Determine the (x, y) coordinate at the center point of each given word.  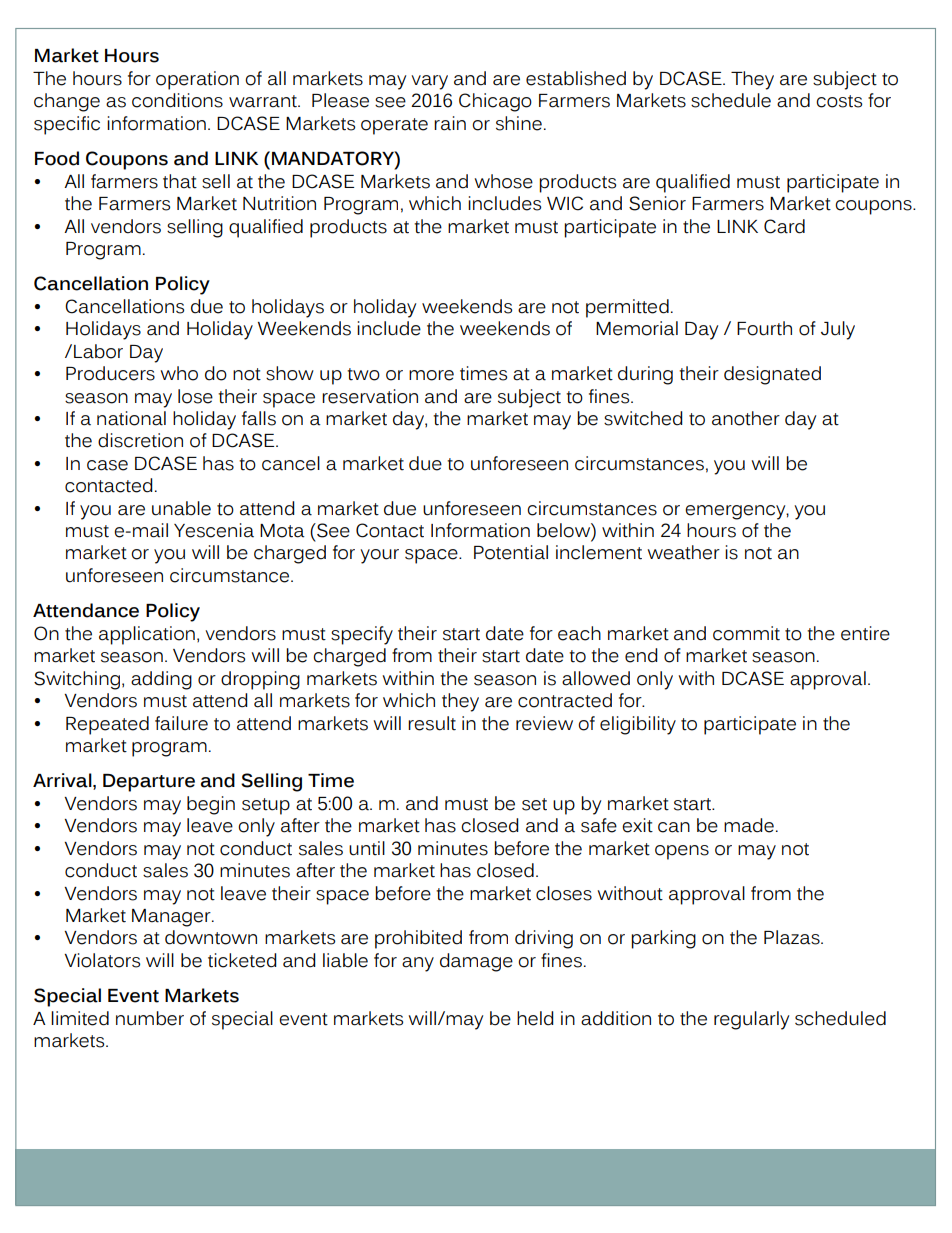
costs (839, 101)
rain (450, 123)
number (150, 1018)
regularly (751, 1020)
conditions (177, 100)
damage (476, 962)
